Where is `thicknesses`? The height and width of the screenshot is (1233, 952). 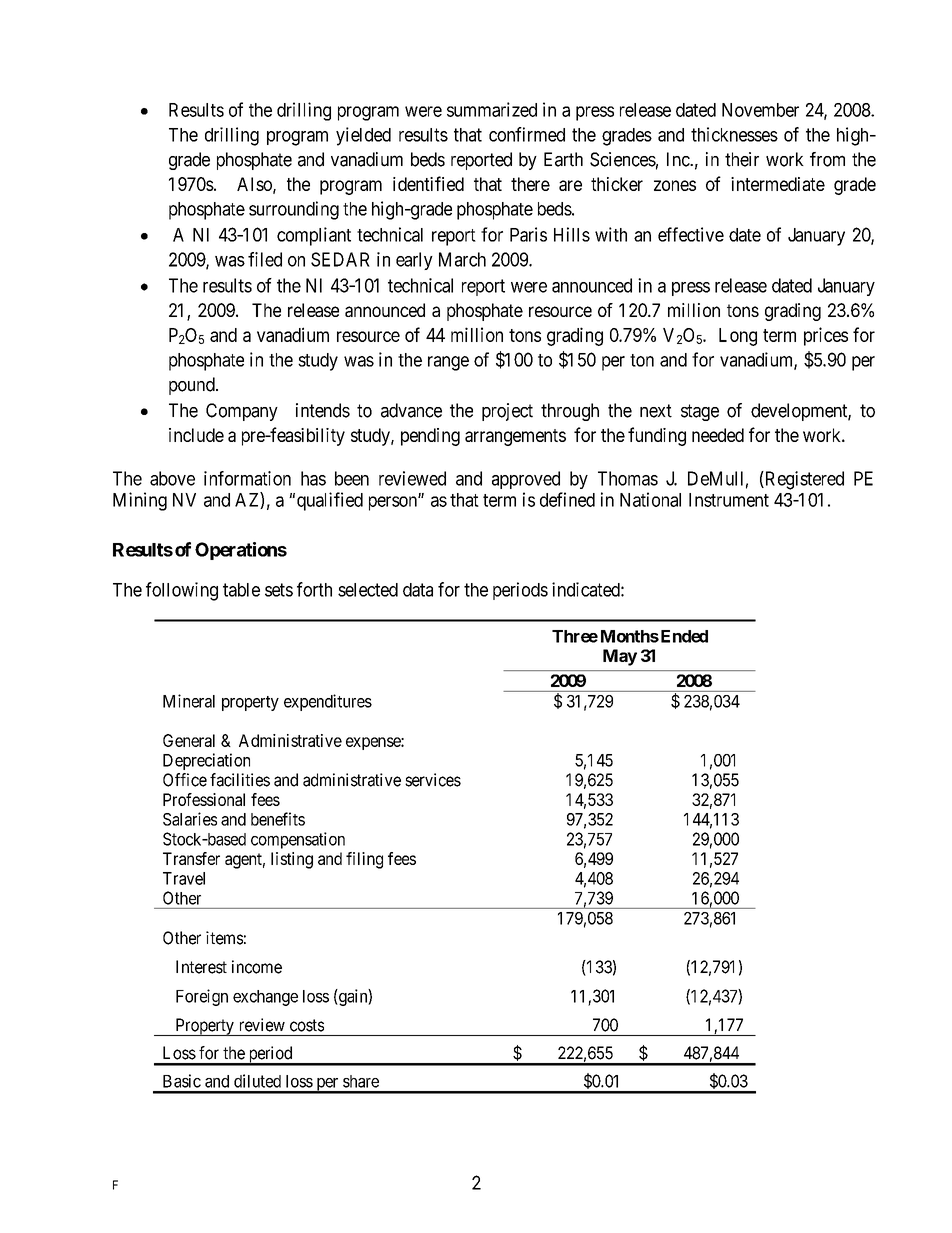 thicknesses is located at coordinates (734, 134).
